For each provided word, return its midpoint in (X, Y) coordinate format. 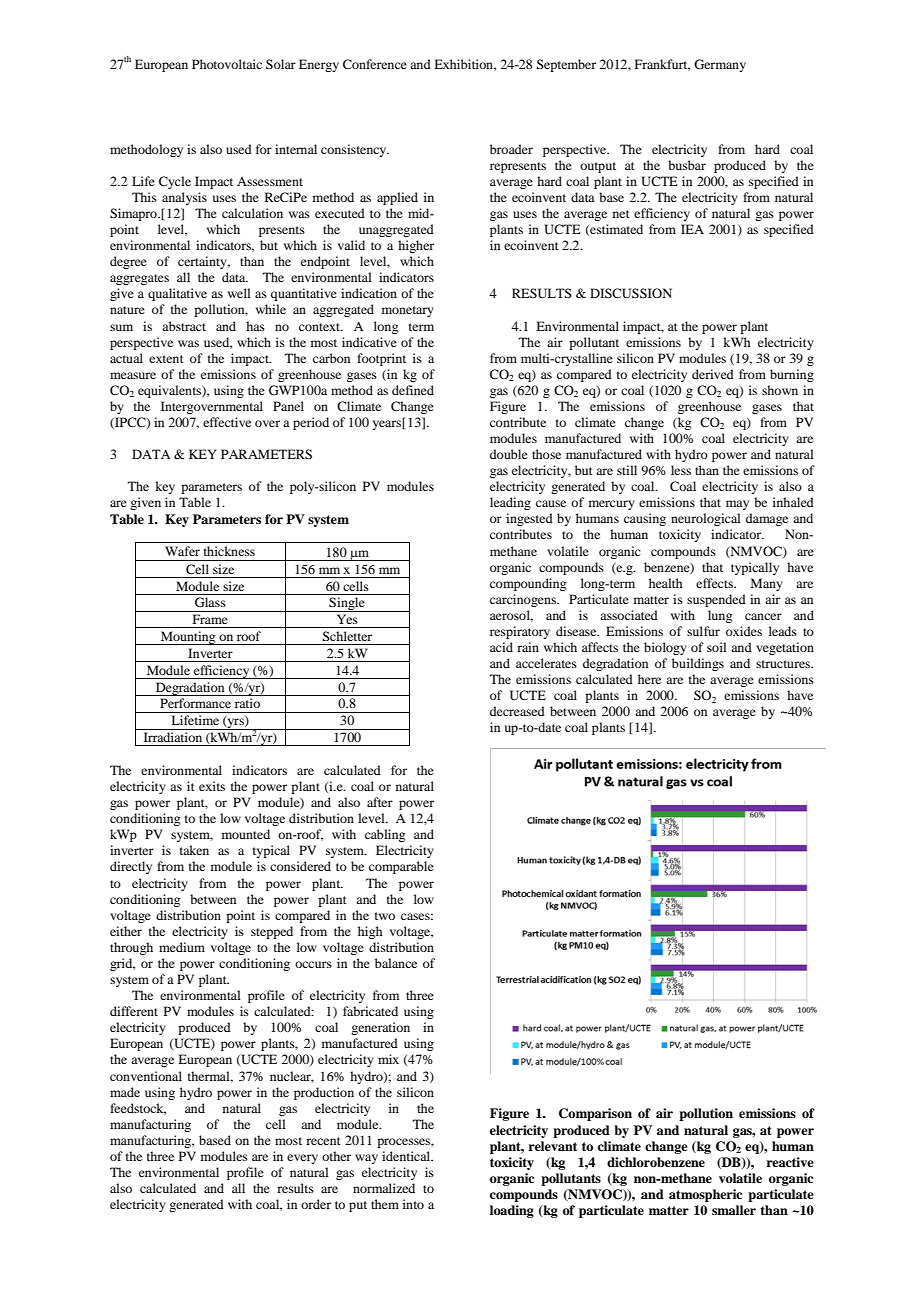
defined (413, 390)
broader (511, 149)
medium (182, 947)
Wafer (182, 551)
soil (717, 647)
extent (166, 359)
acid (501, 647)
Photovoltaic (227, 64)
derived (713, 374)
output (598, 167)
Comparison (595, 1114)
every (302, 1159)
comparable (401, 867)
